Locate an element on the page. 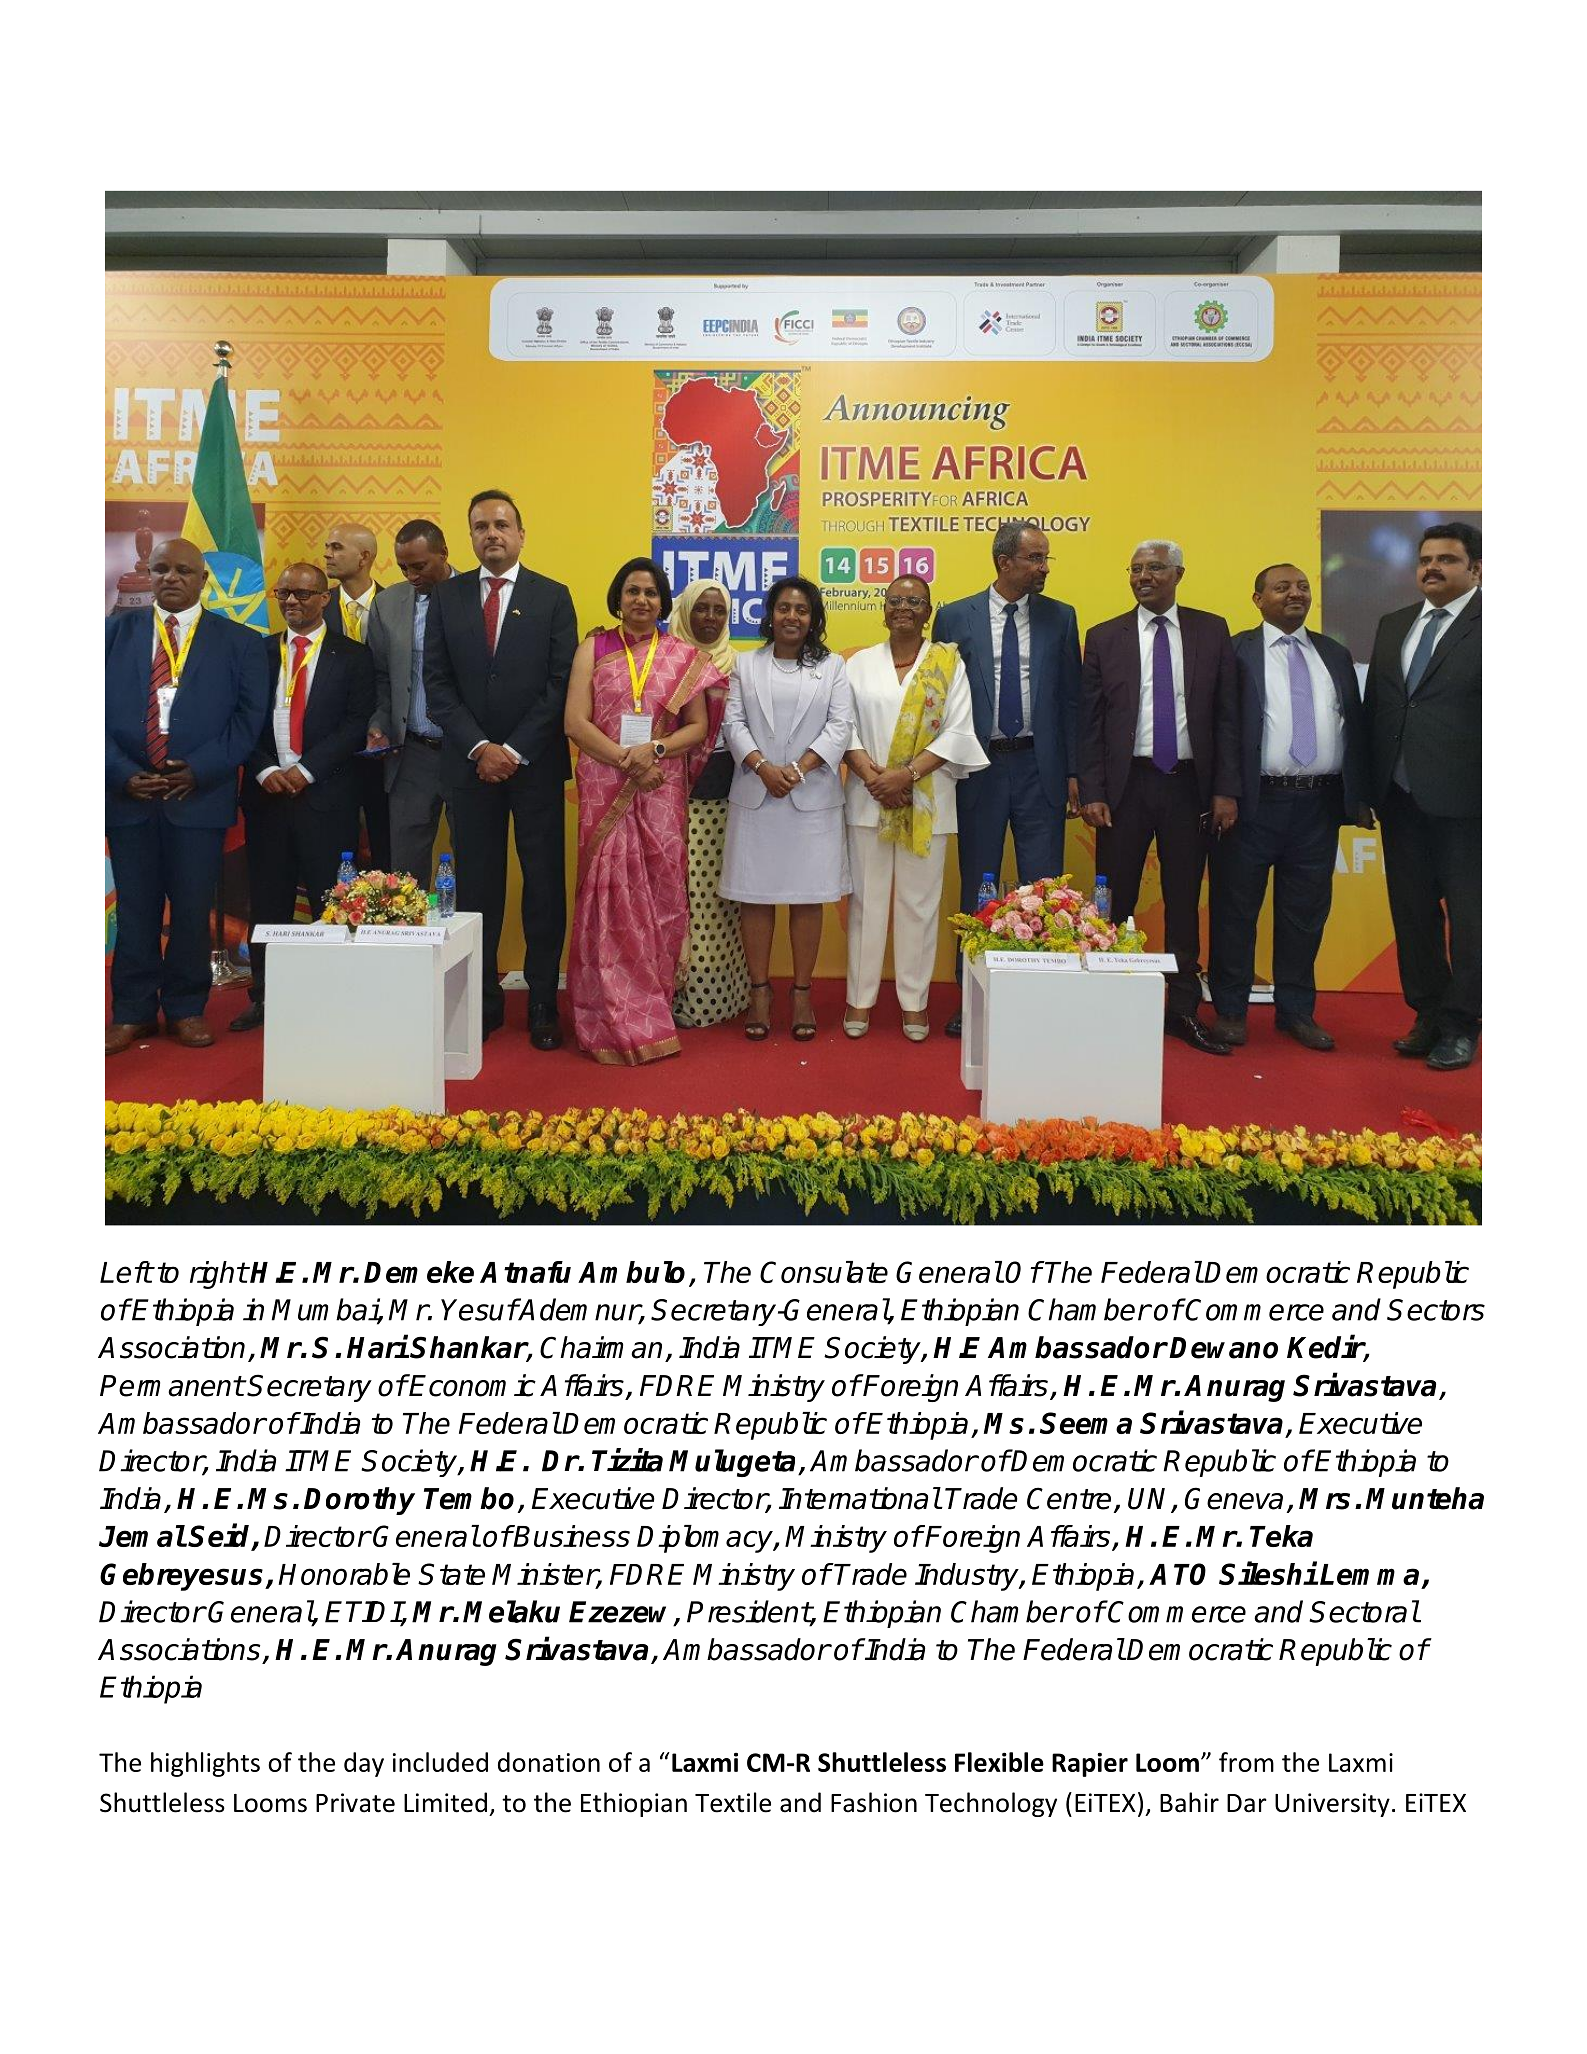 Image resolution: width=1587 pixels, height=2054 pixels. Dar is located at coordinates (1247, 1803).
